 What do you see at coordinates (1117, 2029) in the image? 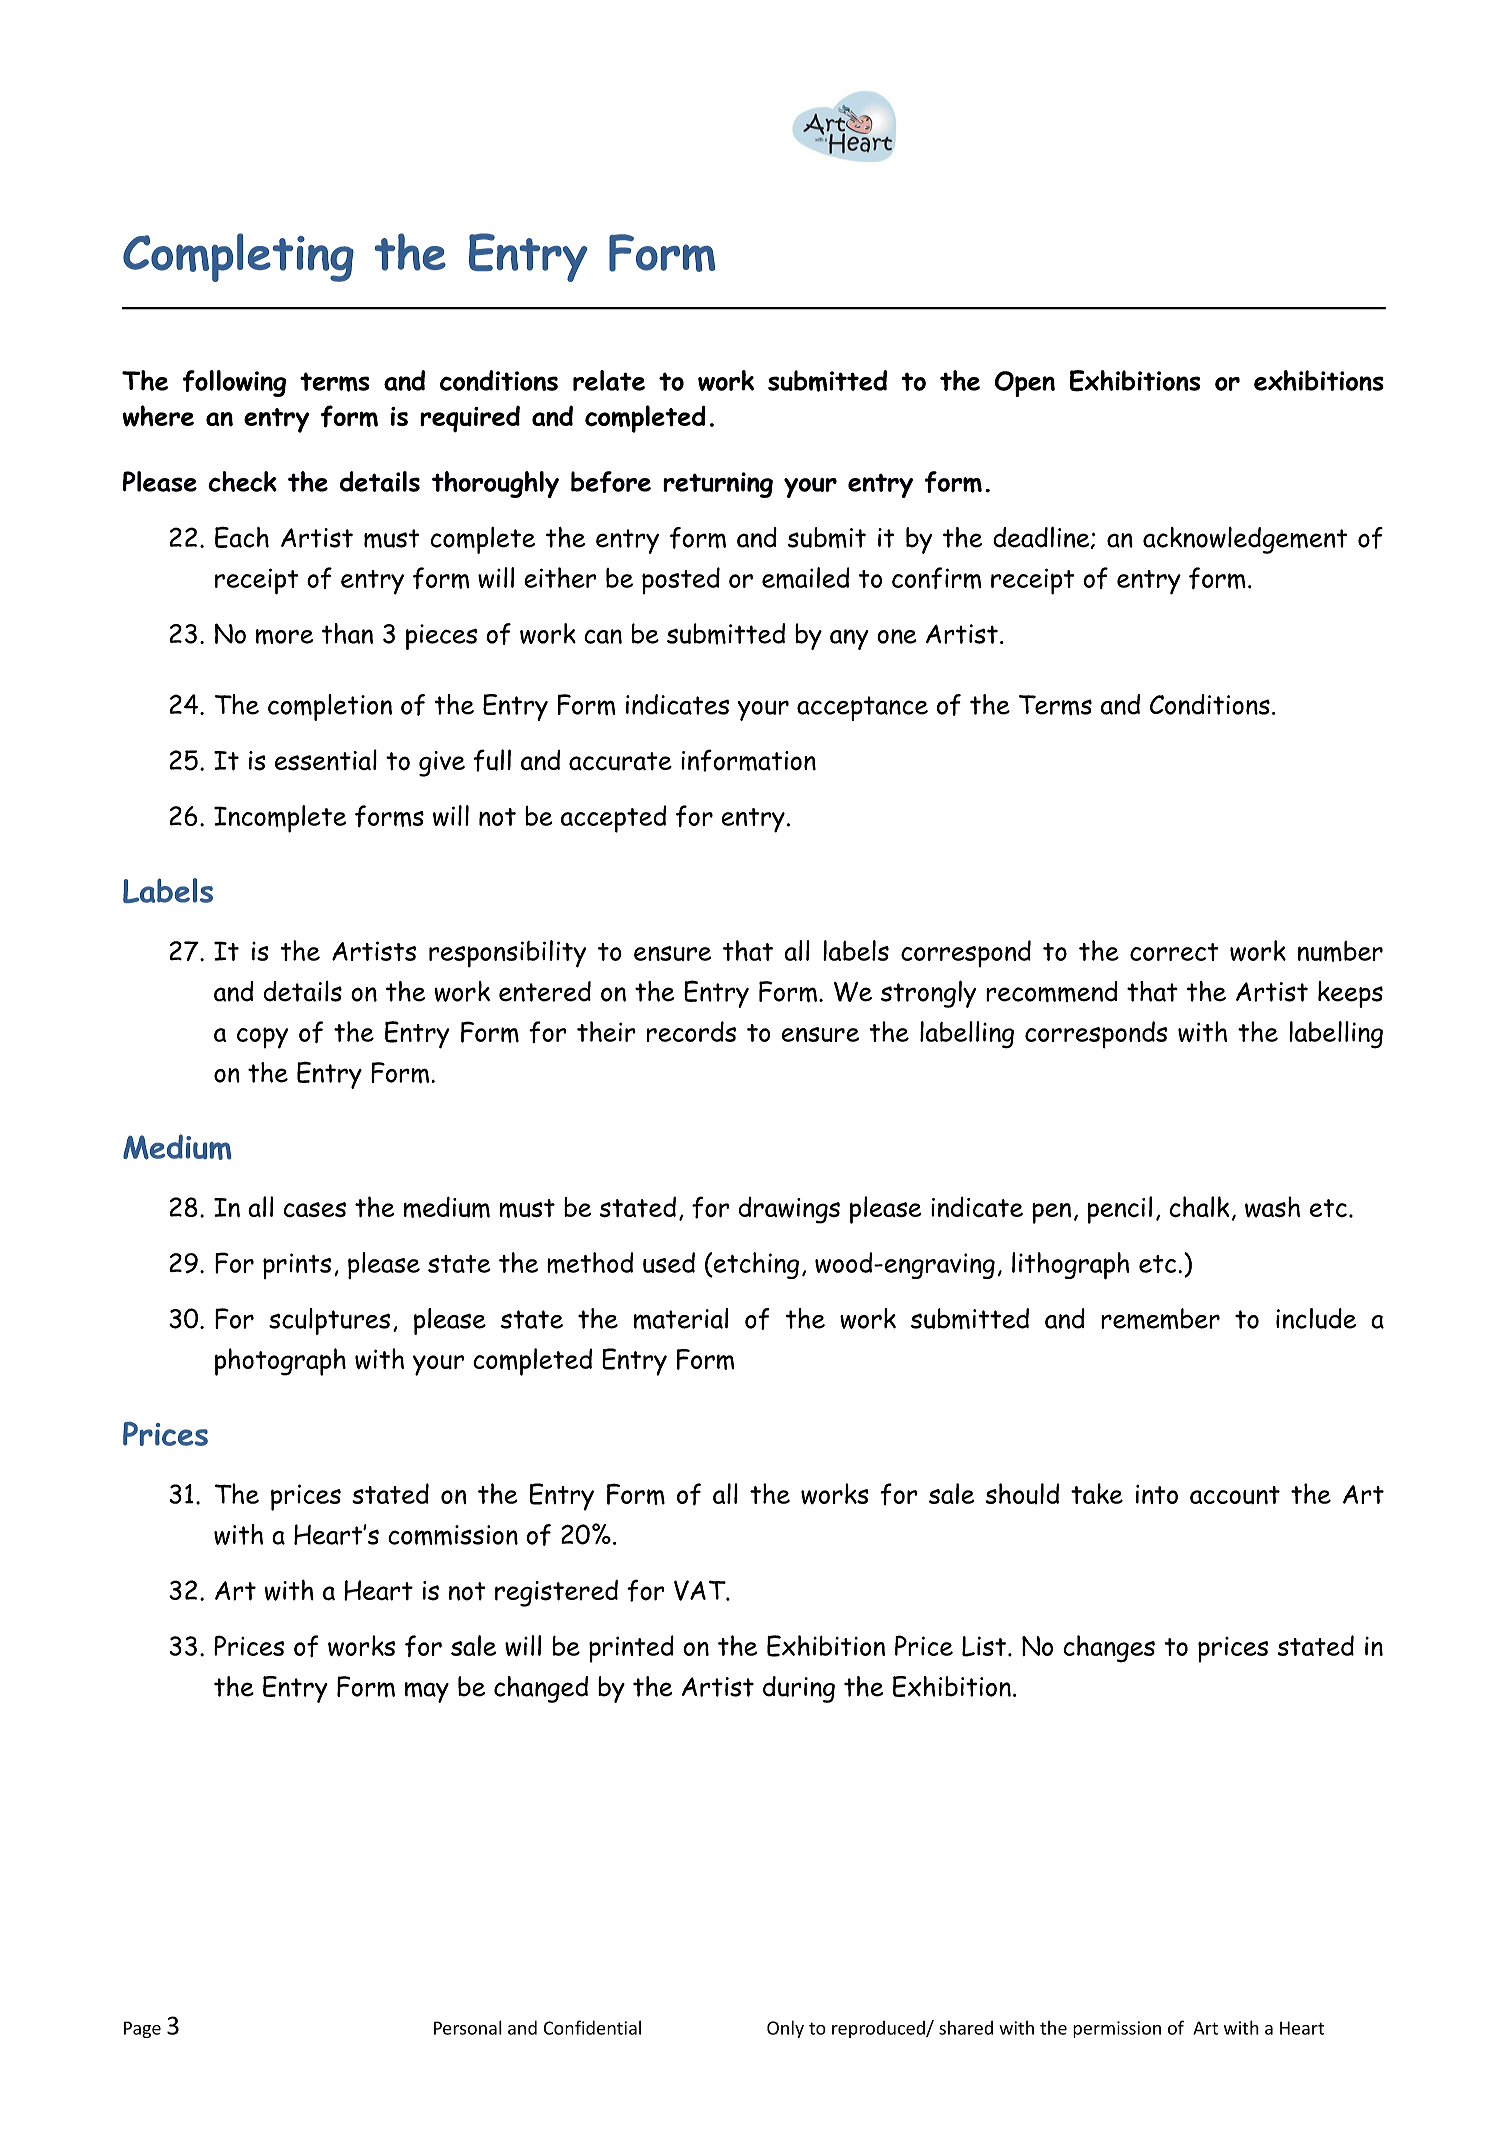
I see `permission` at bounding box center [1117, 2029].
